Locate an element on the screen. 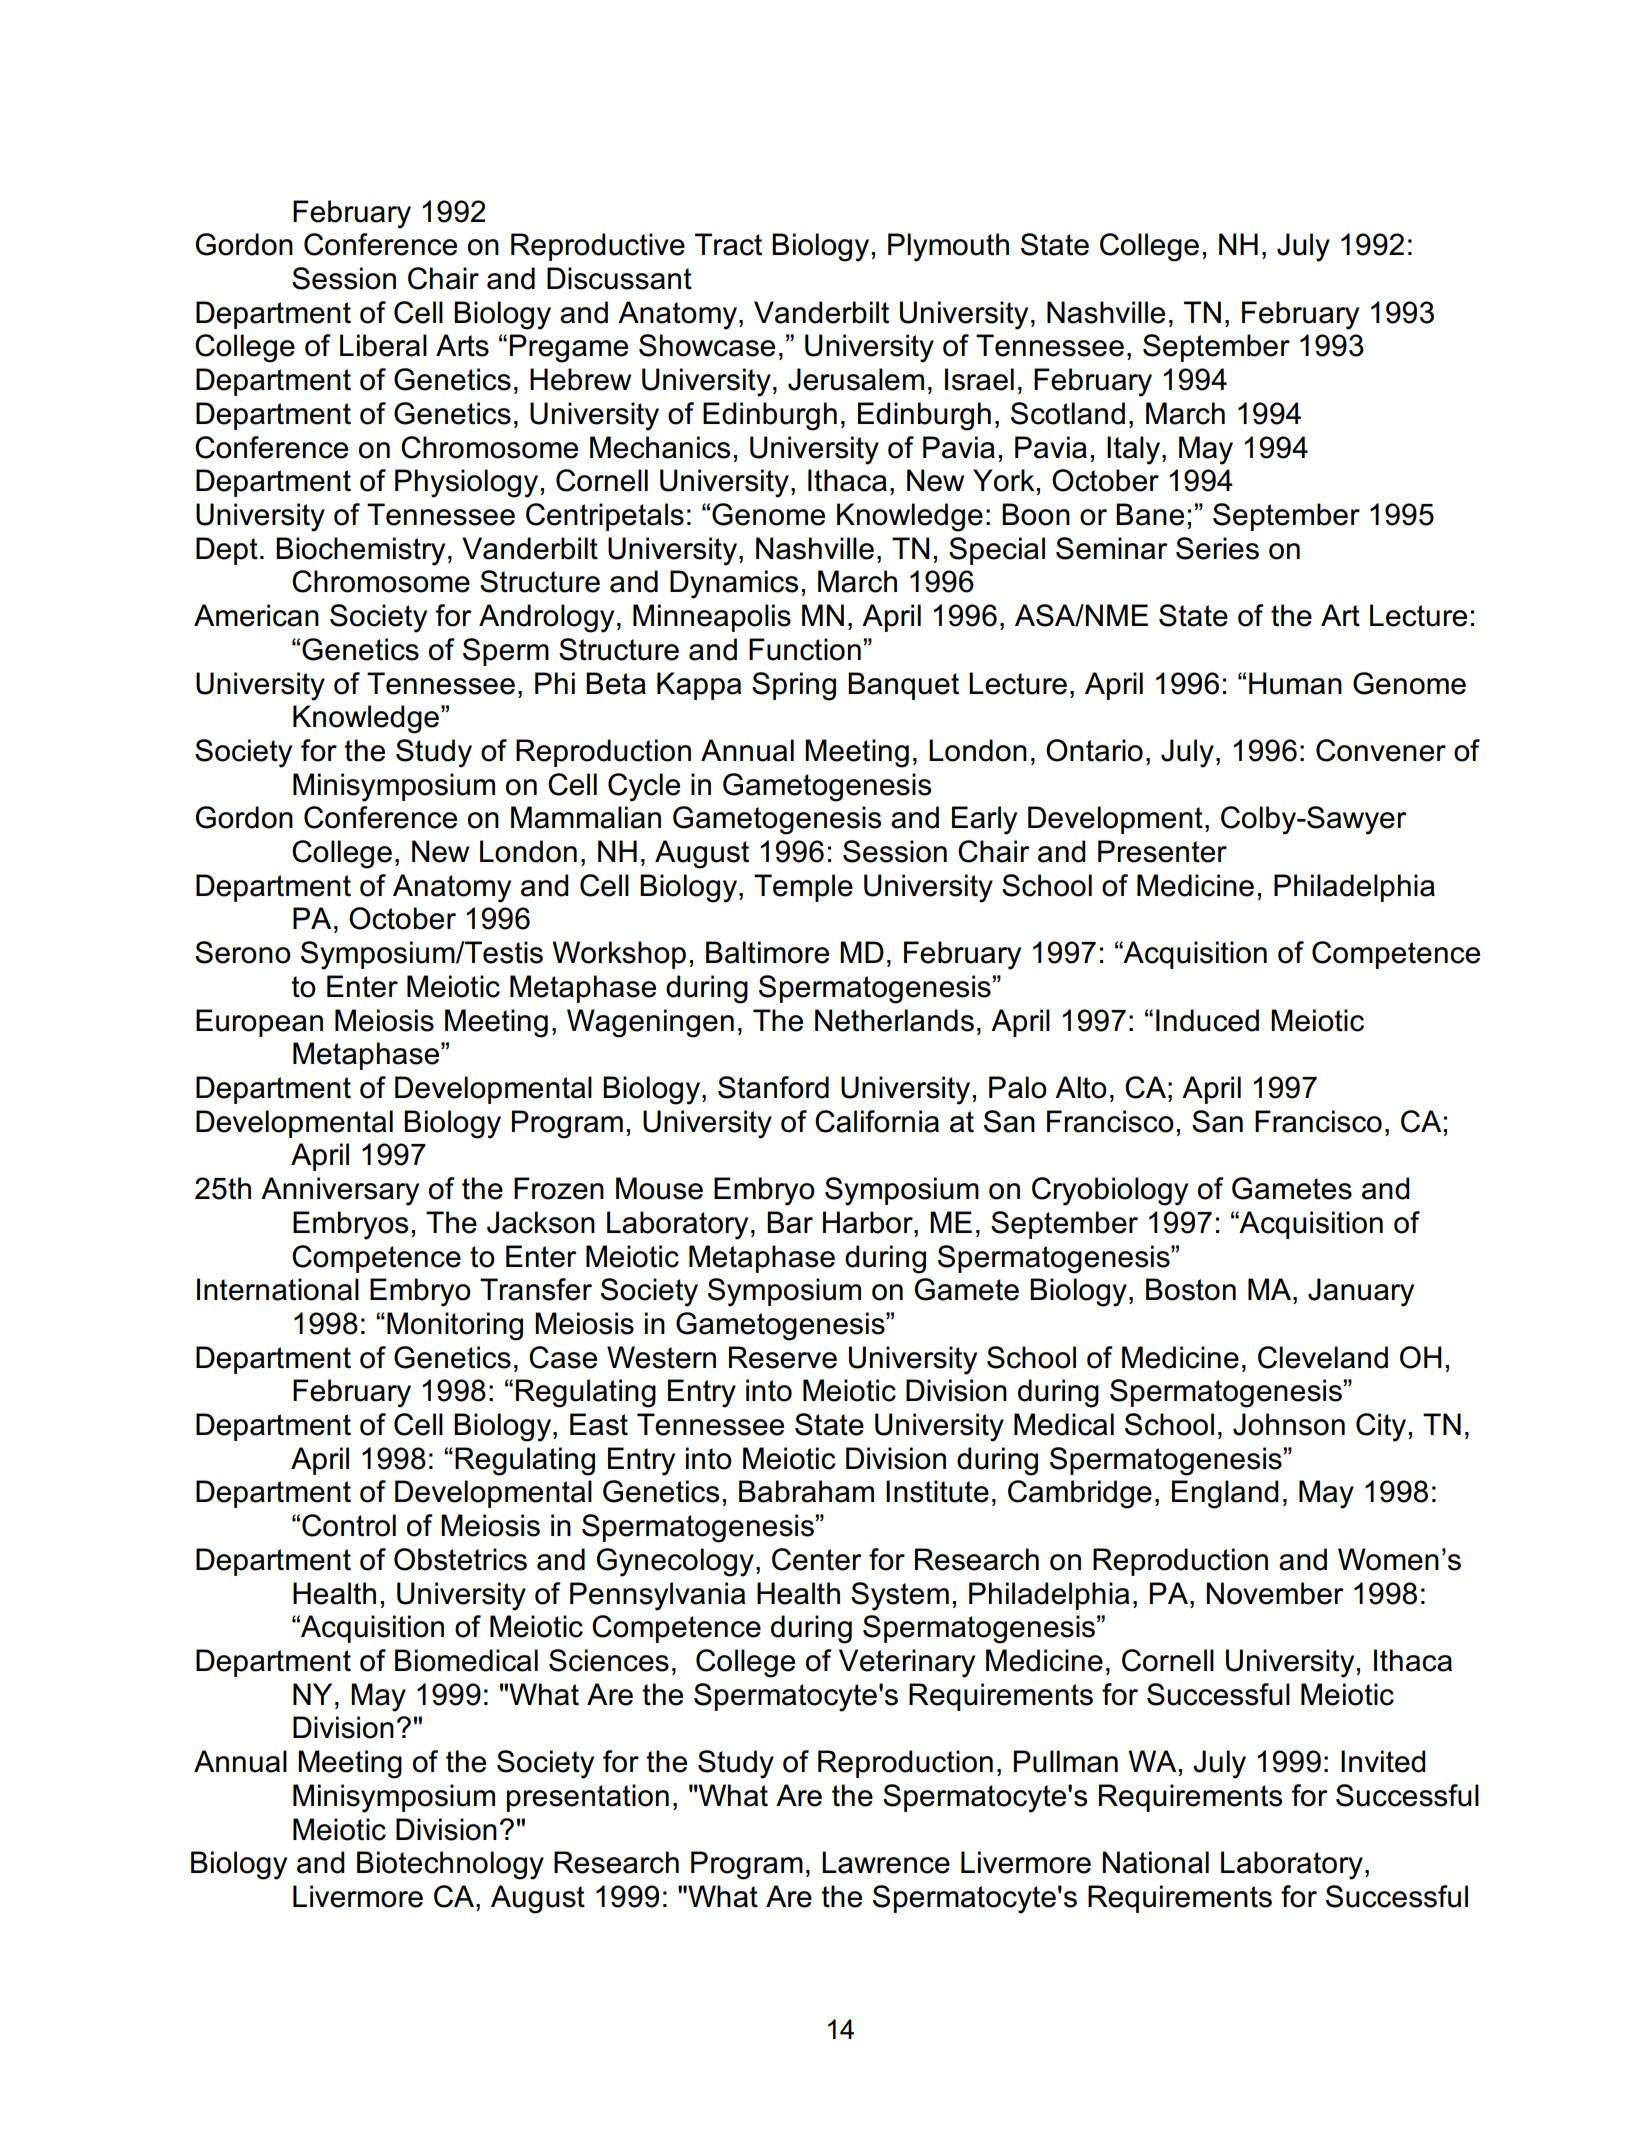 This screenshot has width=1652, height=2139. Invited is located at coordinates (1383, 1761).
